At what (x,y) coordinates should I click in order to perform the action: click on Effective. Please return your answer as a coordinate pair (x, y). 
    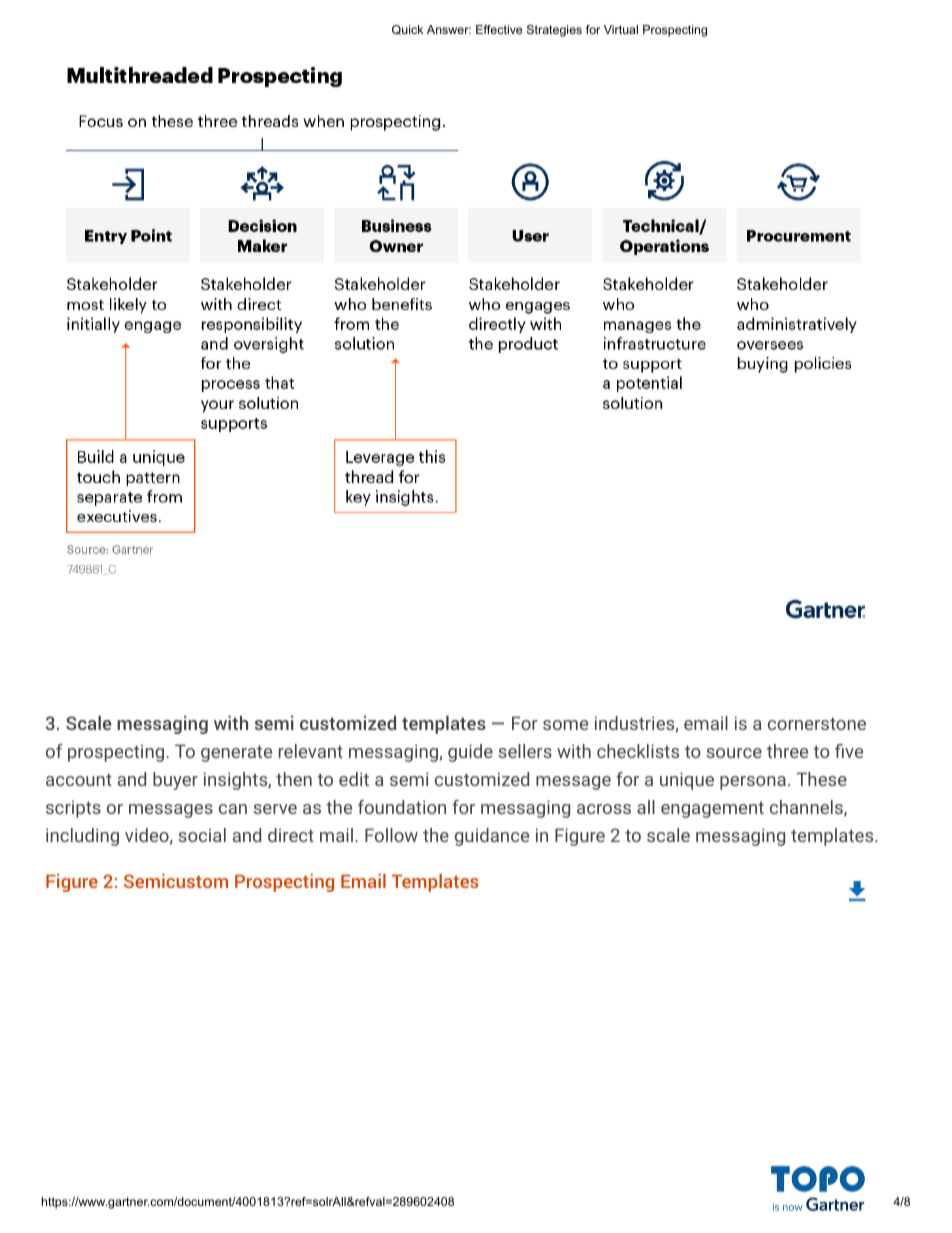
    Looking at the image, I should click on (499, 29).
